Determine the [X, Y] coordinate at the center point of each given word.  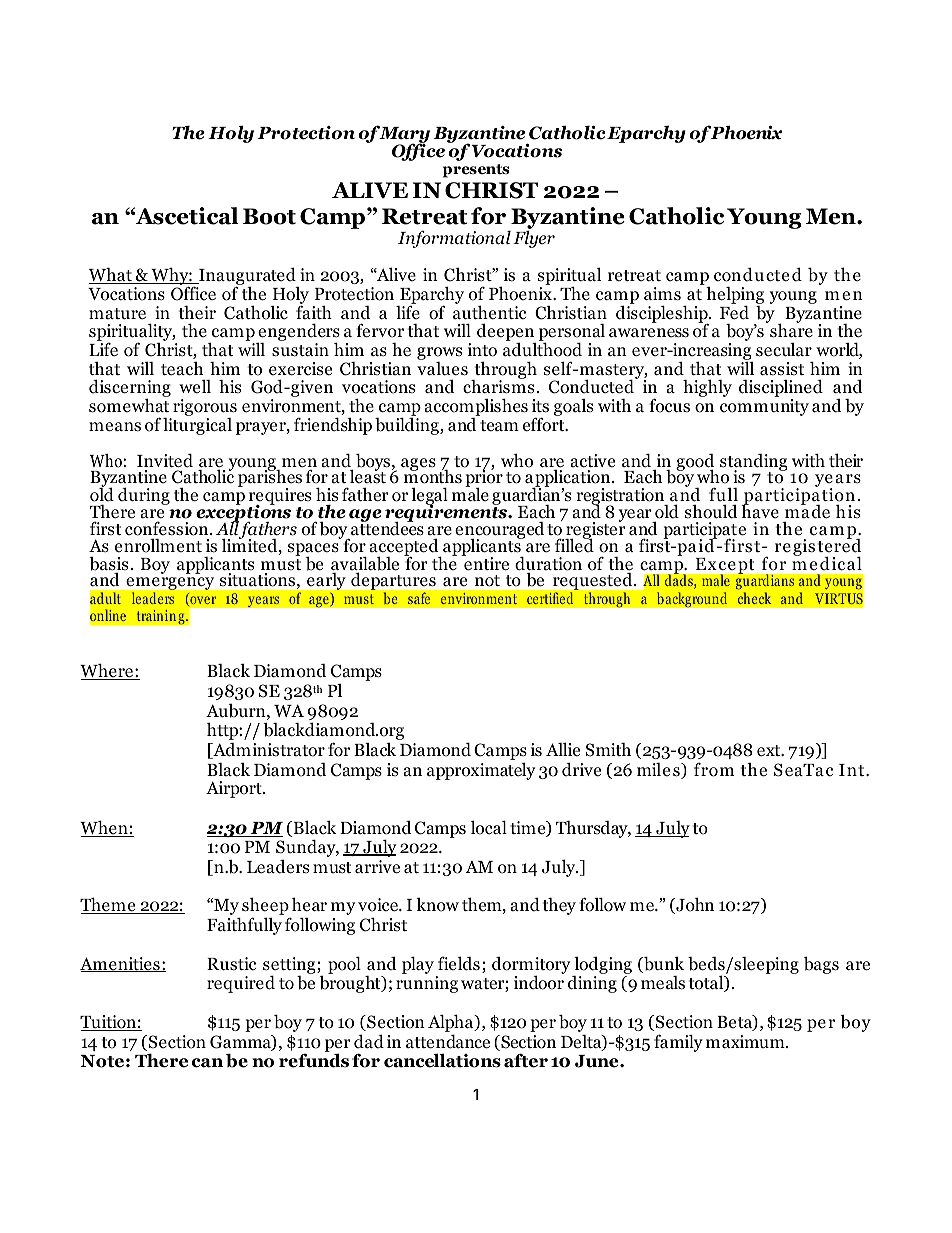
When [105, 828]
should [711, 511]
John [694, 905]
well [195, 386]
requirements [447, 514]
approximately [481, 771]
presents [476, 171]
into [482, 350]
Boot [269, 216]
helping [735, 297]
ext [770, 751]
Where [107, 671]
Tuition [109, 1023]
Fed [734, 311]
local [489, 827]
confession [168, 529]
